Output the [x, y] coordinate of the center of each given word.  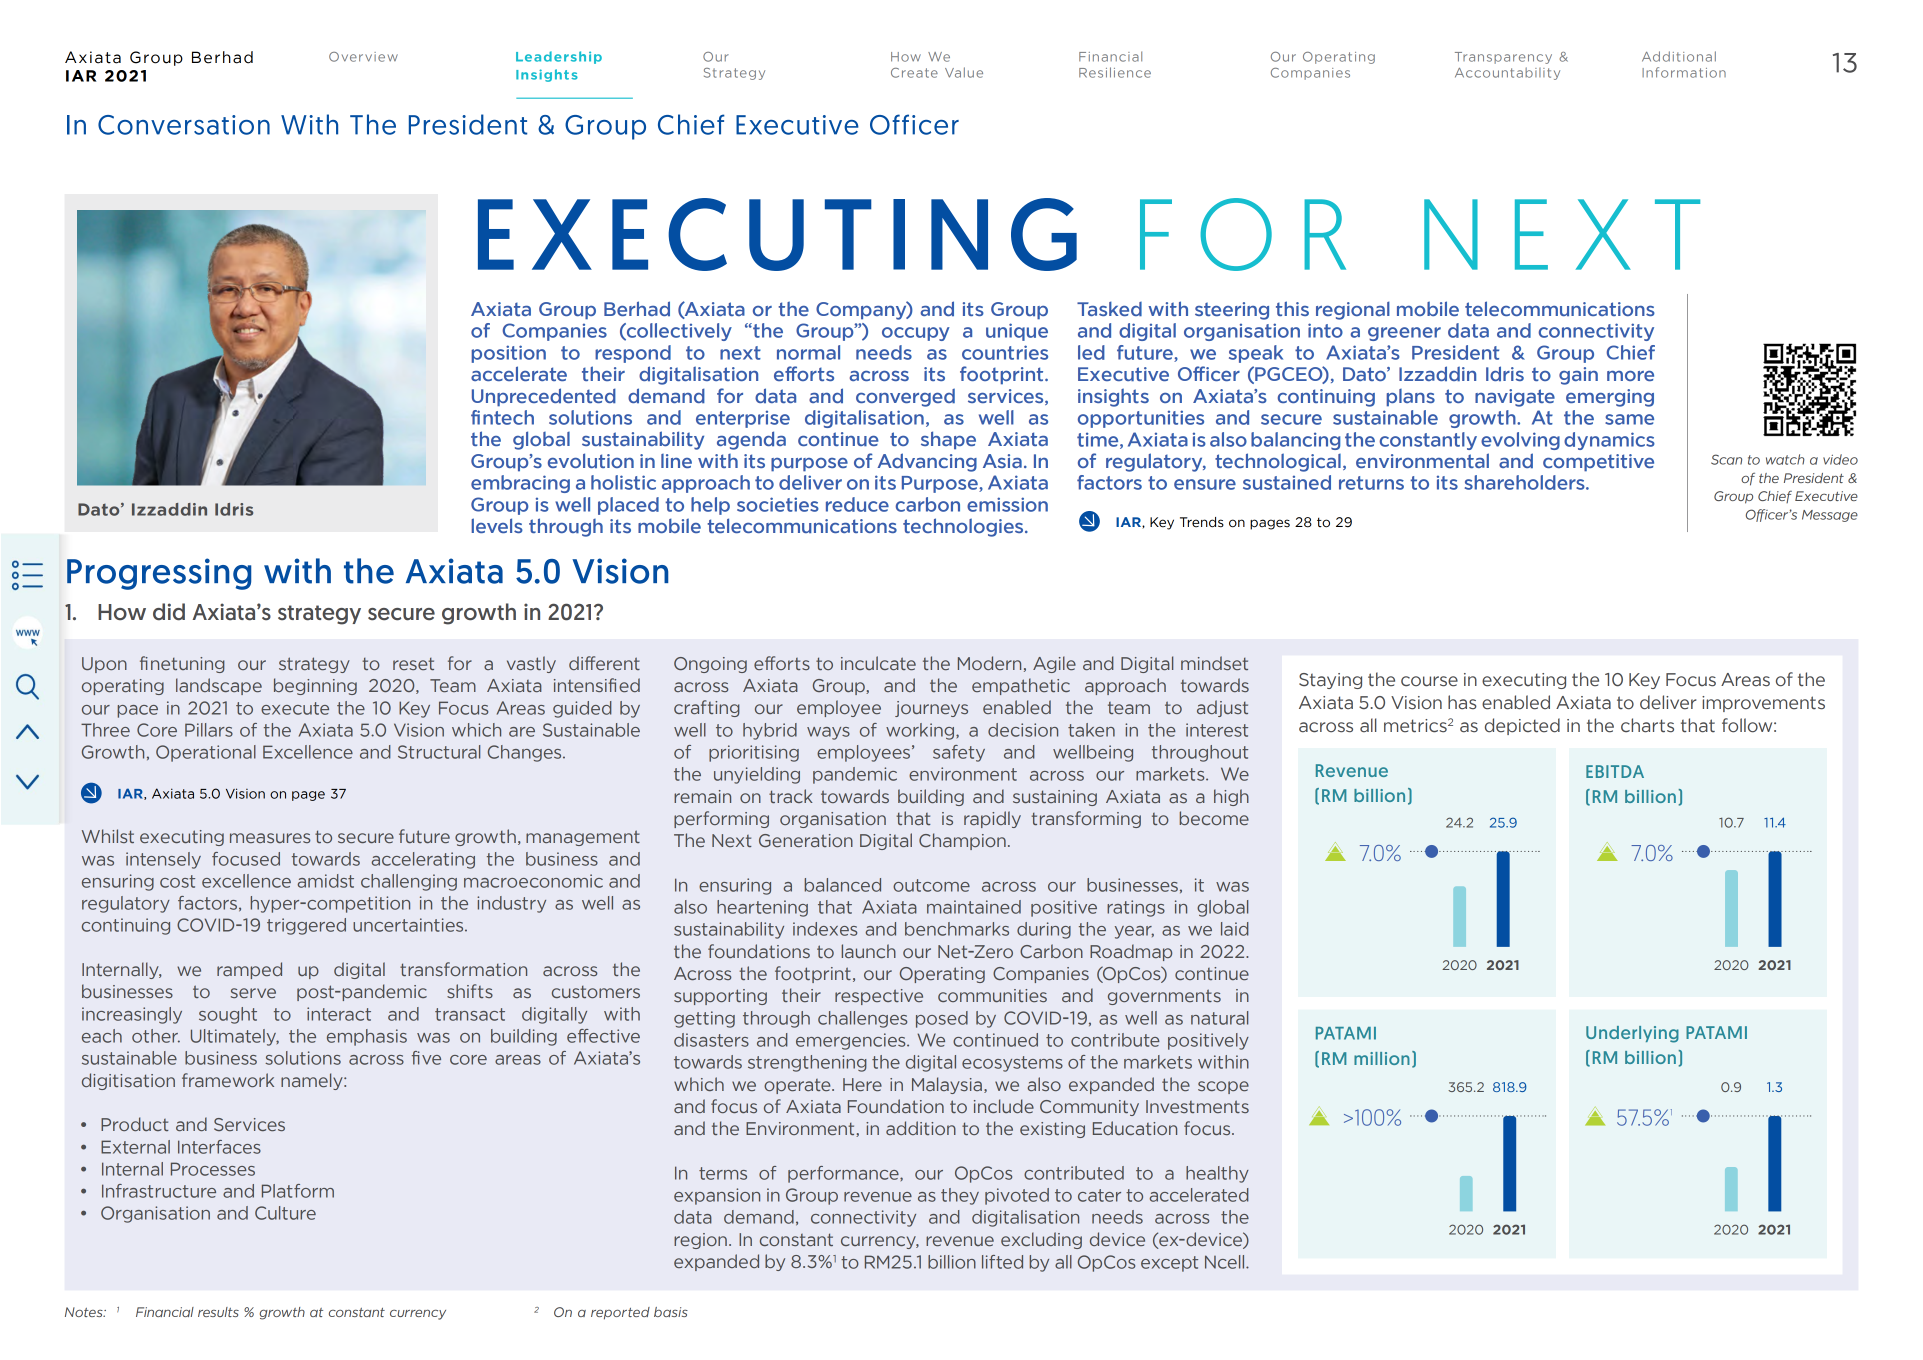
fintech [502, 417]
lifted [1002, 1262]
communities [992, 995]
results [218, 1312]
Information [1684, 72]
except [1169, 1264]
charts [1647, 725]
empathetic [1021, 686]
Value [964, 72]
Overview [363, 57]
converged [905, 397]
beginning [315, 686]
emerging [1610, 398]
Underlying [1632, 1034]
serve [253, 993]
